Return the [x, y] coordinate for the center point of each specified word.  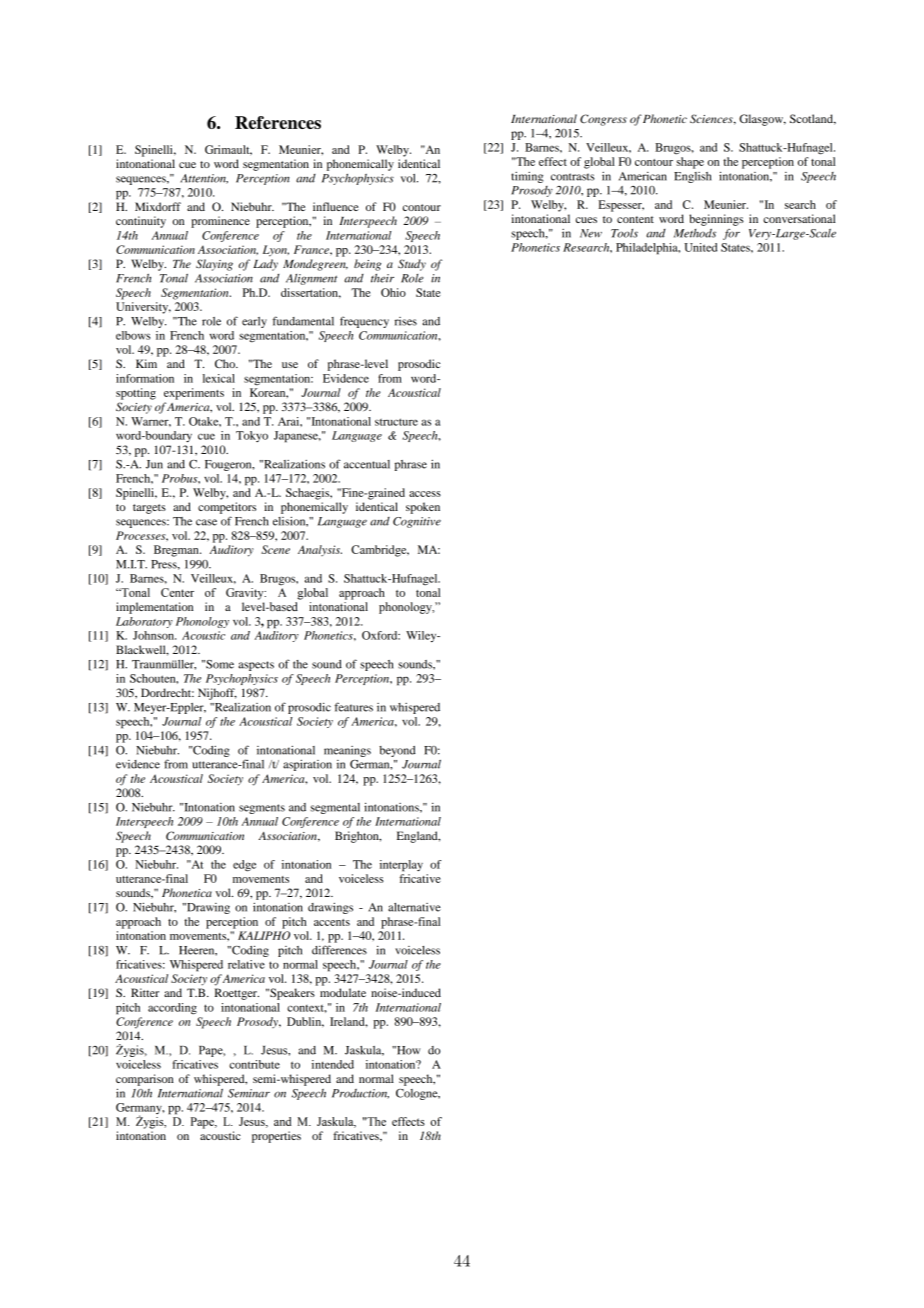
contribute [254, 1064]
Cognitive [417, 522]
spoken [423, 508]
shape [690, 163]
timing [527, 177]
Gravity [246, 594]
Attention [204, 179]
